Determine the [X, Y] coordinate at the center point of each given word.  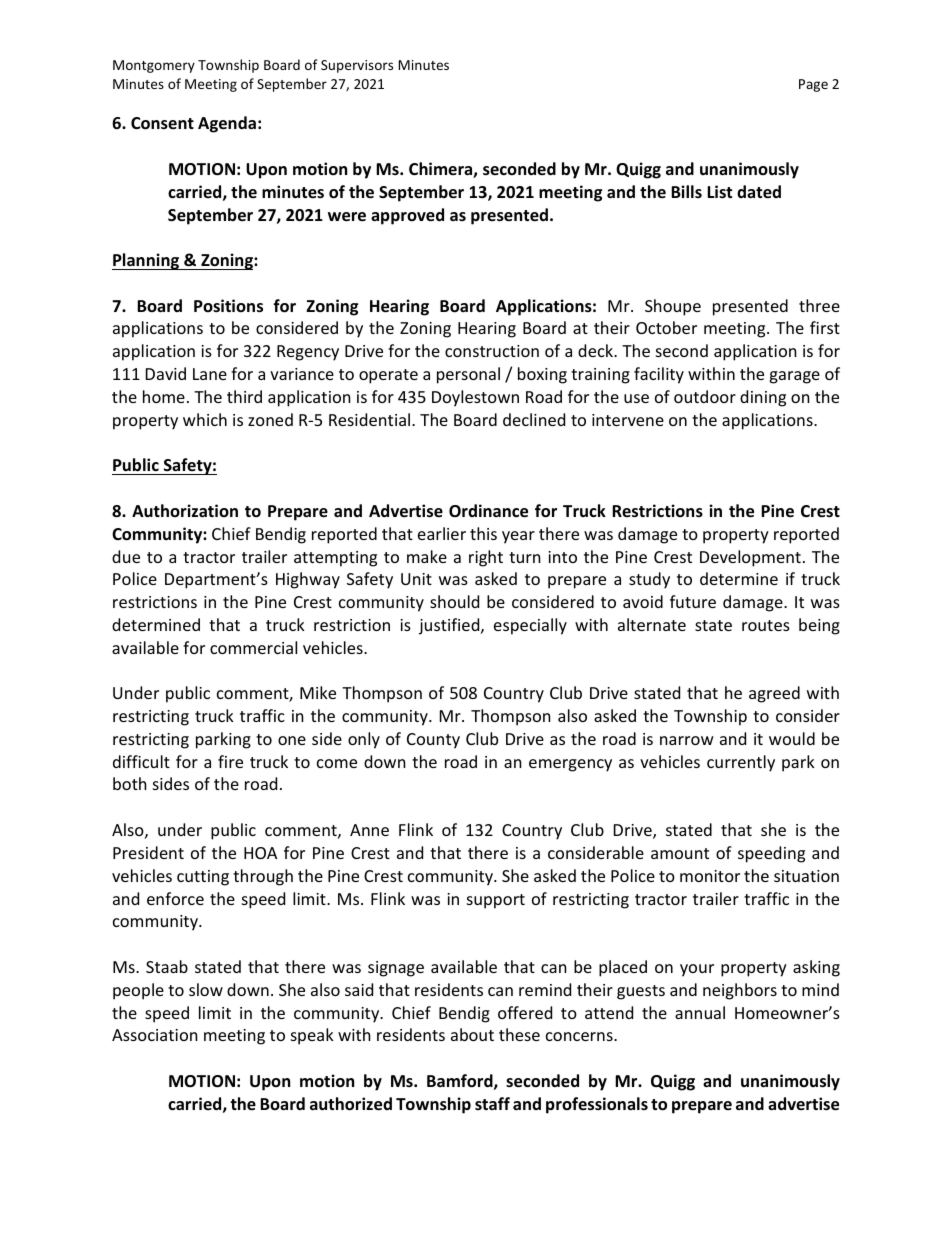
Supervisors [357, 66]
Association [155, 1035]
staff [492, 1103]
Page [813, 85]
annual [700, 1012]
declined [534, 419]
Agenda [227, 124]
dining [763, 398]
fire [230, 761]
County [433, 741]
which [205, 419]
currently [741, 763]
